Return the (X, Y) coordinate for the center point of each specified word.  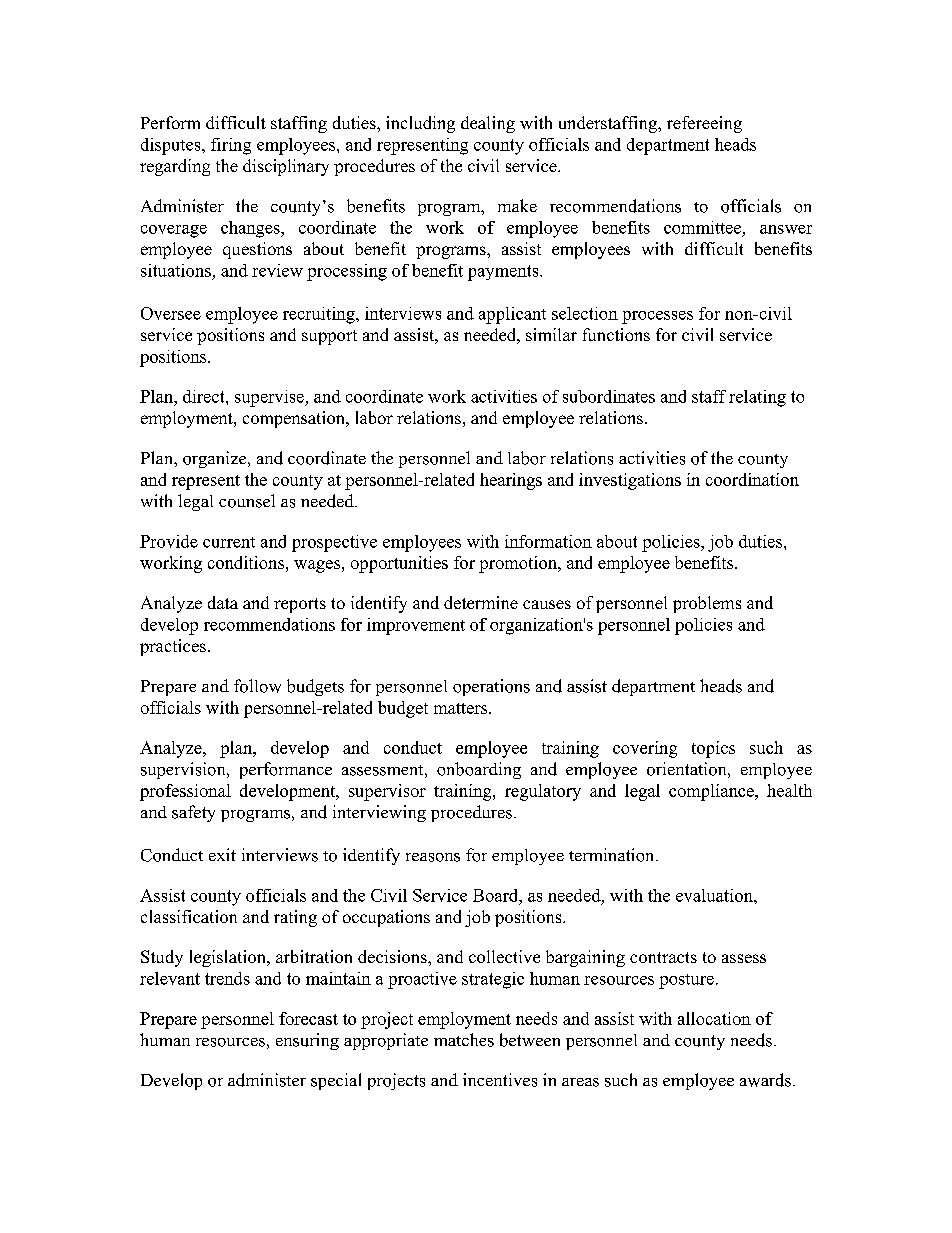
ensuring (307, 1041)
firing (231, 146)
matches (464, 1040)
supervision (184, 770)
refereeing (704, 124)
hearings (511, 481)
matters (462, 708)
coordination (752, 479)
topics (713, 749)
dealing (488, 124)
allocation (714, 1018)
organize (216, 459)
